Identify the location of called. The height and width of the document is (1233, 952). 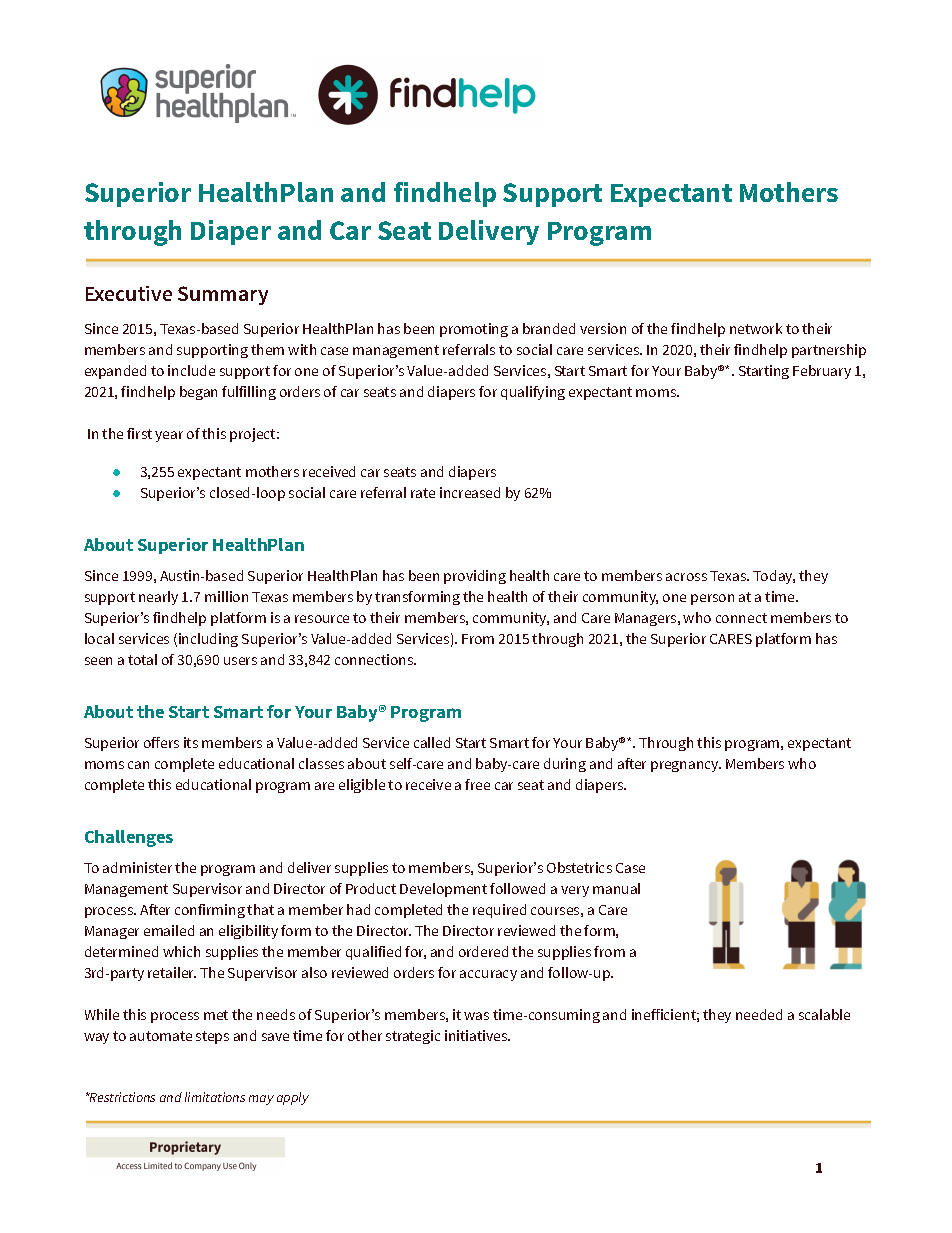
(432, 742).
